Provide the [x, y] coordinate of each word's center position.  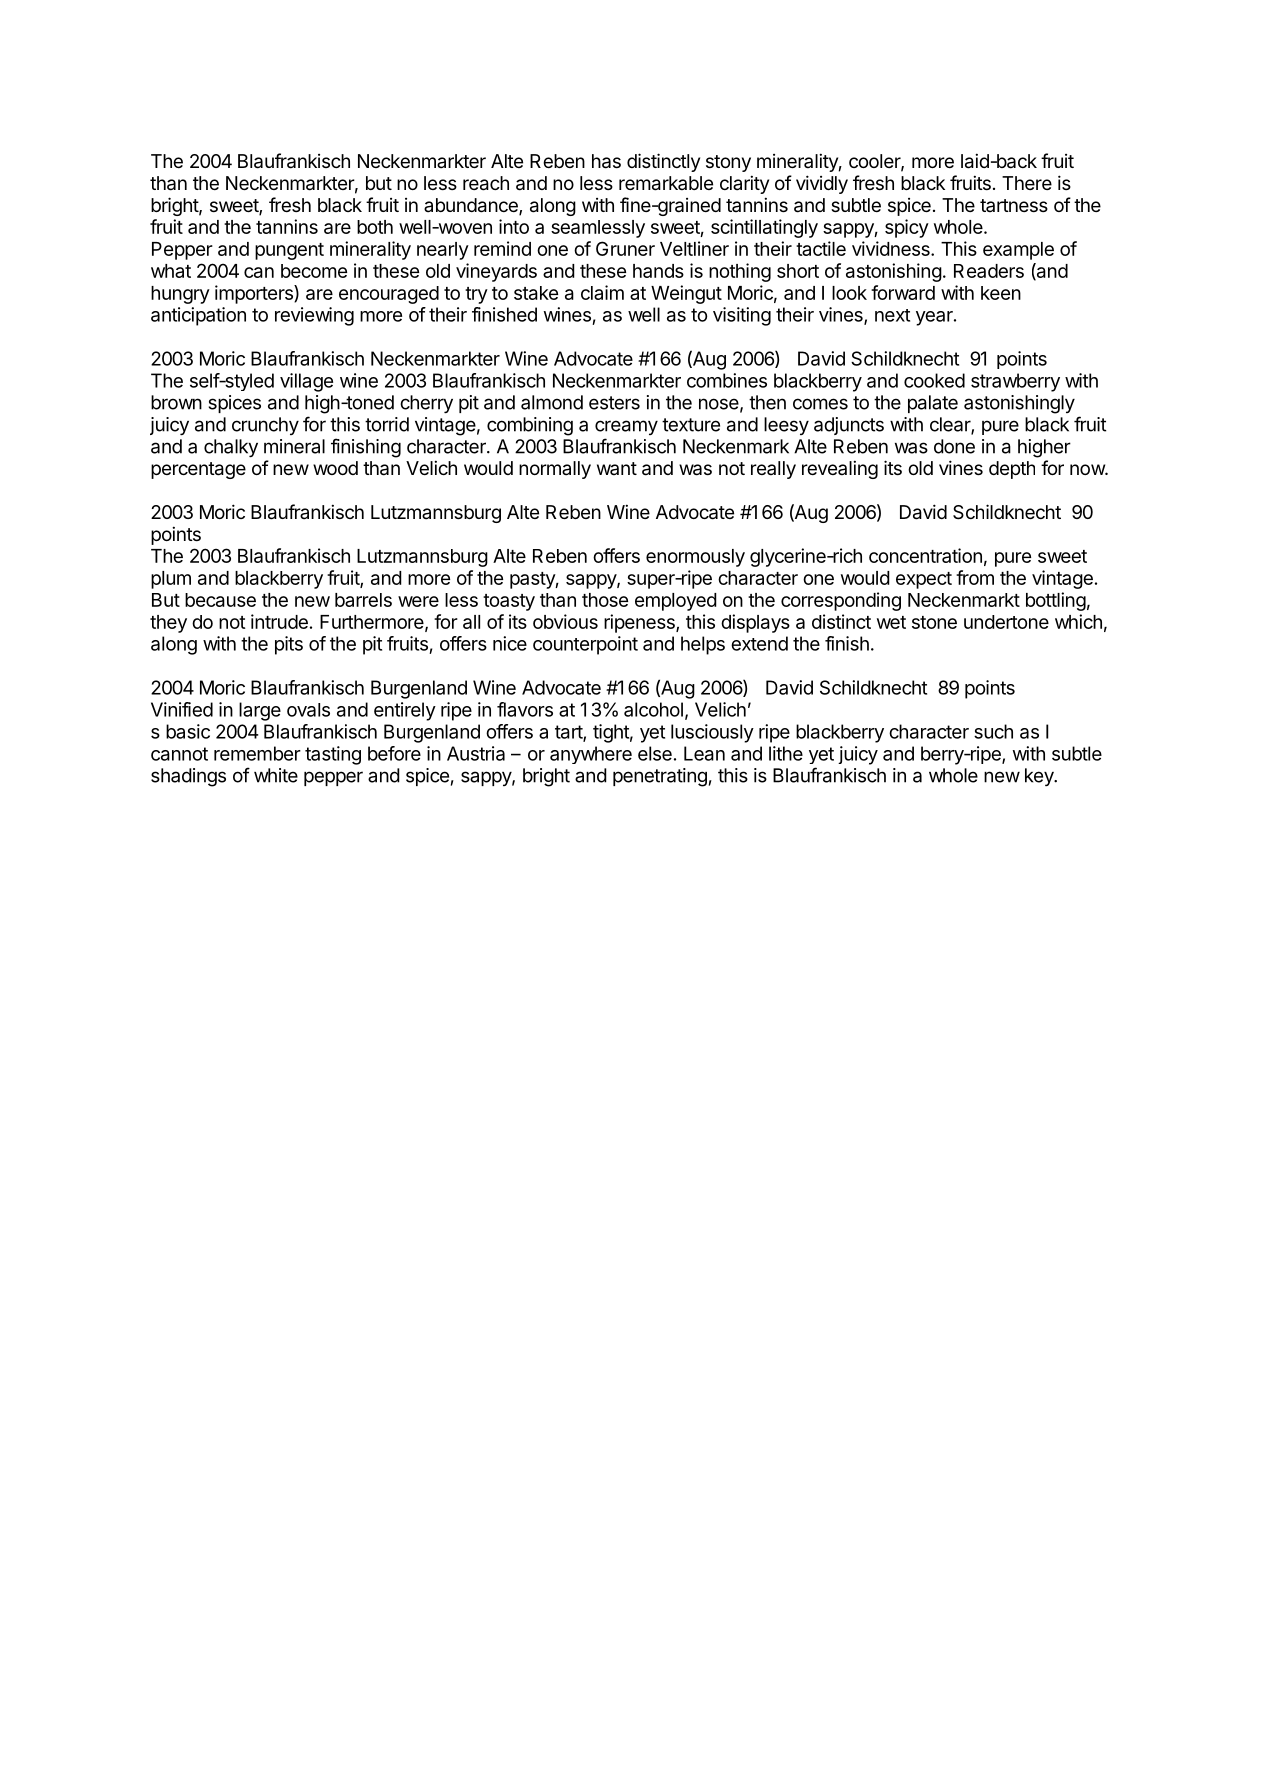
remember [257, 753]
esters [614, 403]
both [375, 227]
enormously [695, 558]
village [306, 382]
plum [171, 580]
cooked [934, 380]
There [1027, 183]
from [975, 577]
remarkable [666, 183]
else [655, 753]
